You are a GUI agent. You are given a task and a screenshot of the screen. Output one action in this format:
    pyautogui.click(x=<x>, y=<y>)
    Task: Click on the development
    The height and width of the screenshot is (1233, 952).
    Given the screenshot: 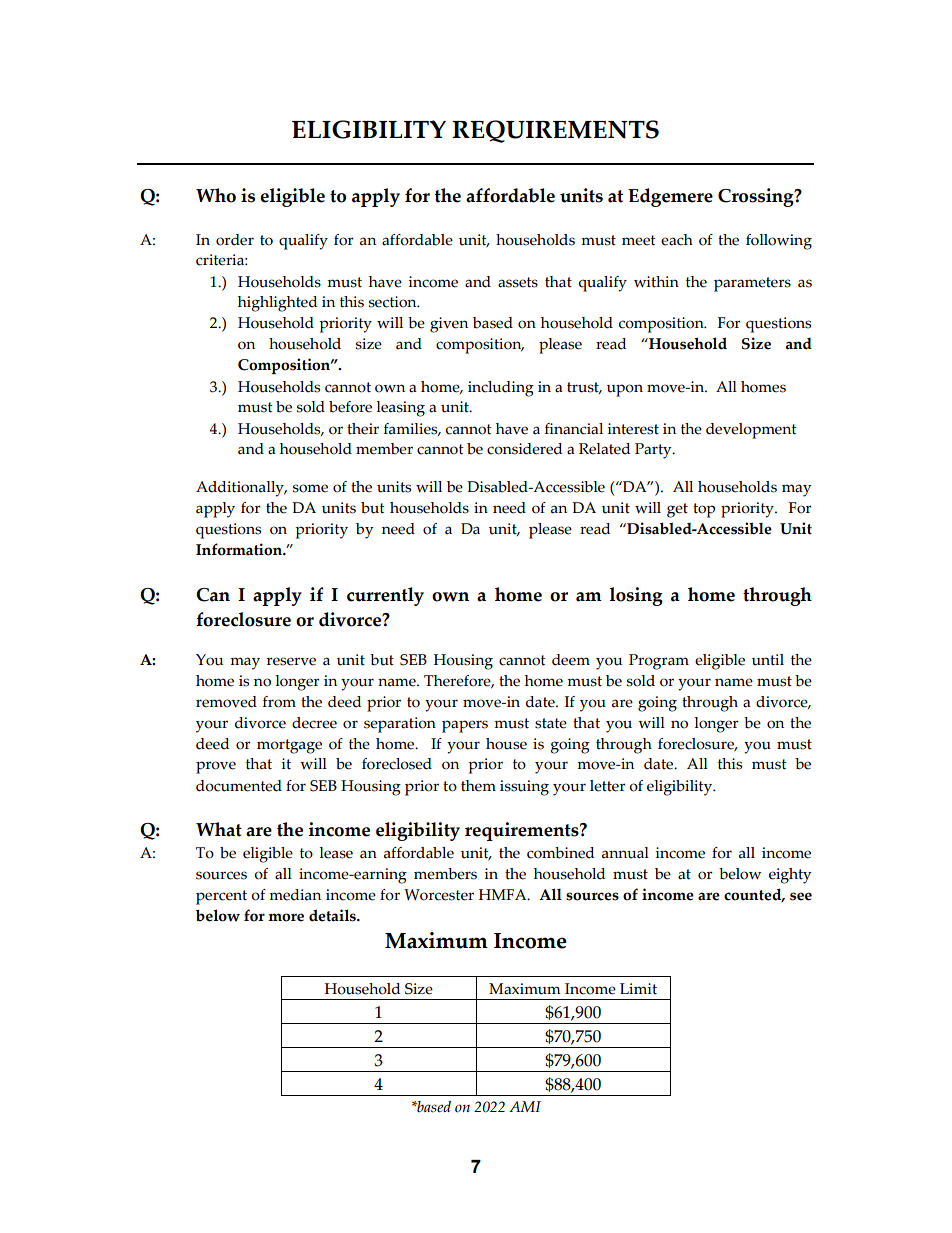 What is the action you would take?
    pyautogui.click(x=751, y=431)
